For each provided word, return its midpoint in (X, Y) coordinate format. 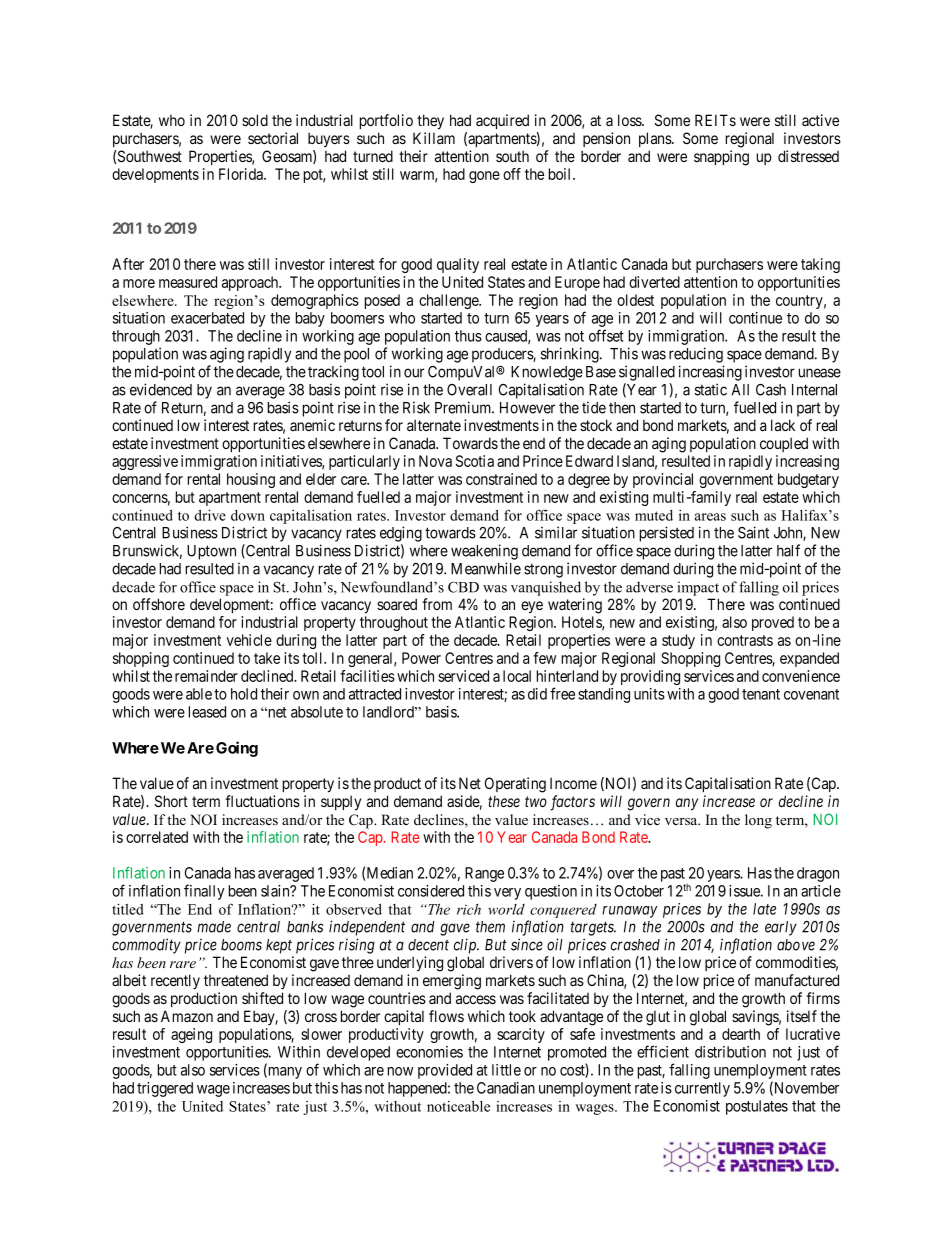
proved (773, 623)
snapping (721, 158)
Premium (464, 407)
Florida (242, 174)
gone (484, 177)
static (711, 389)
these (504, 801)
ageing (191, 1035)
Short (171, 801)
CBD (463, 587)
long (758, 821)
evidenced (161, 389)
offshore (159, 604)
